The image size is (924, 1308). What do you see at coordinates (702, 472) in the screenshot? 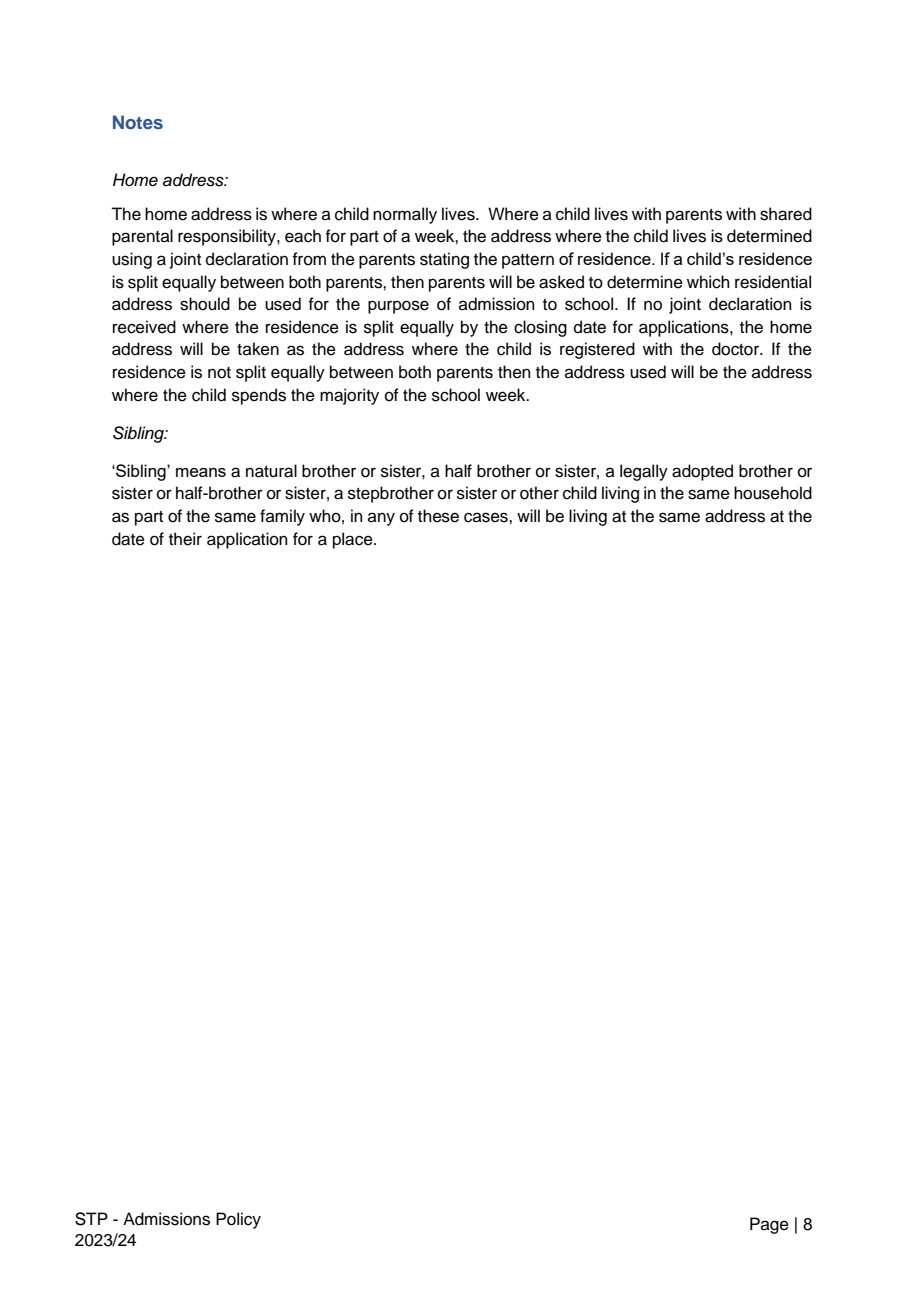
I see `adopted` at bounding box center [702, 472].
